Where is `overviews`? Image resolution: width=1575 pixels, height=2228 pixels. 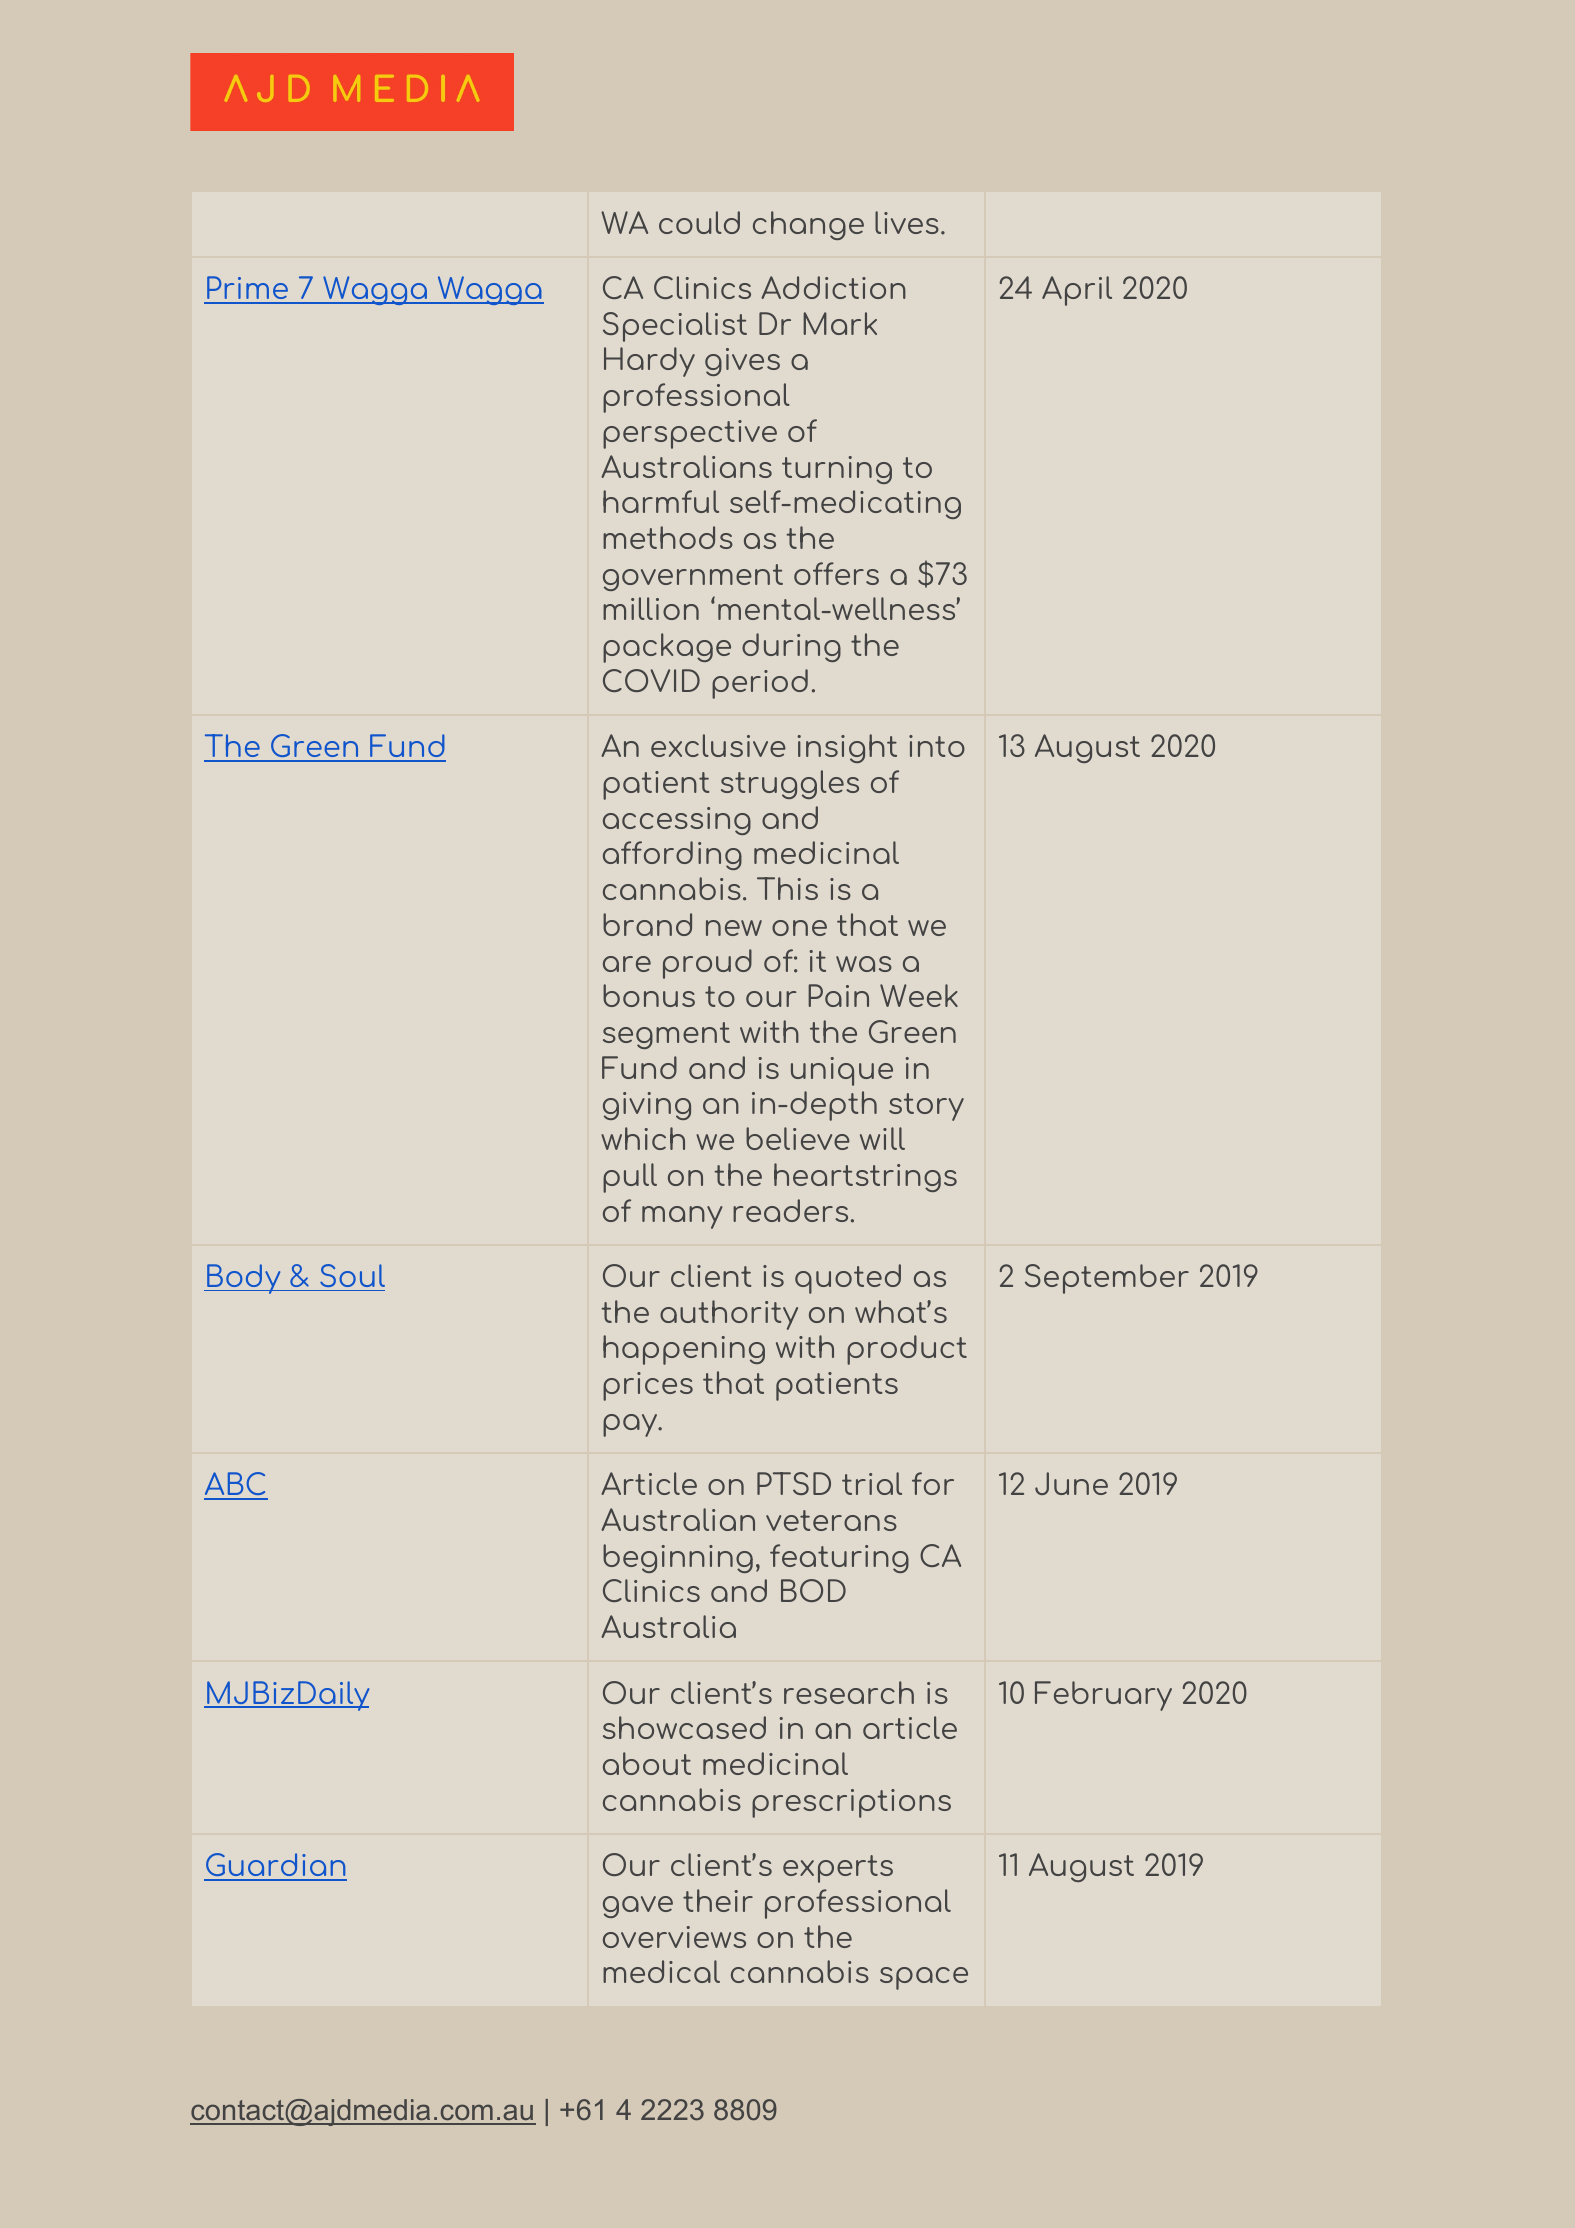
overviews is located at coordinates (674, 1937).
